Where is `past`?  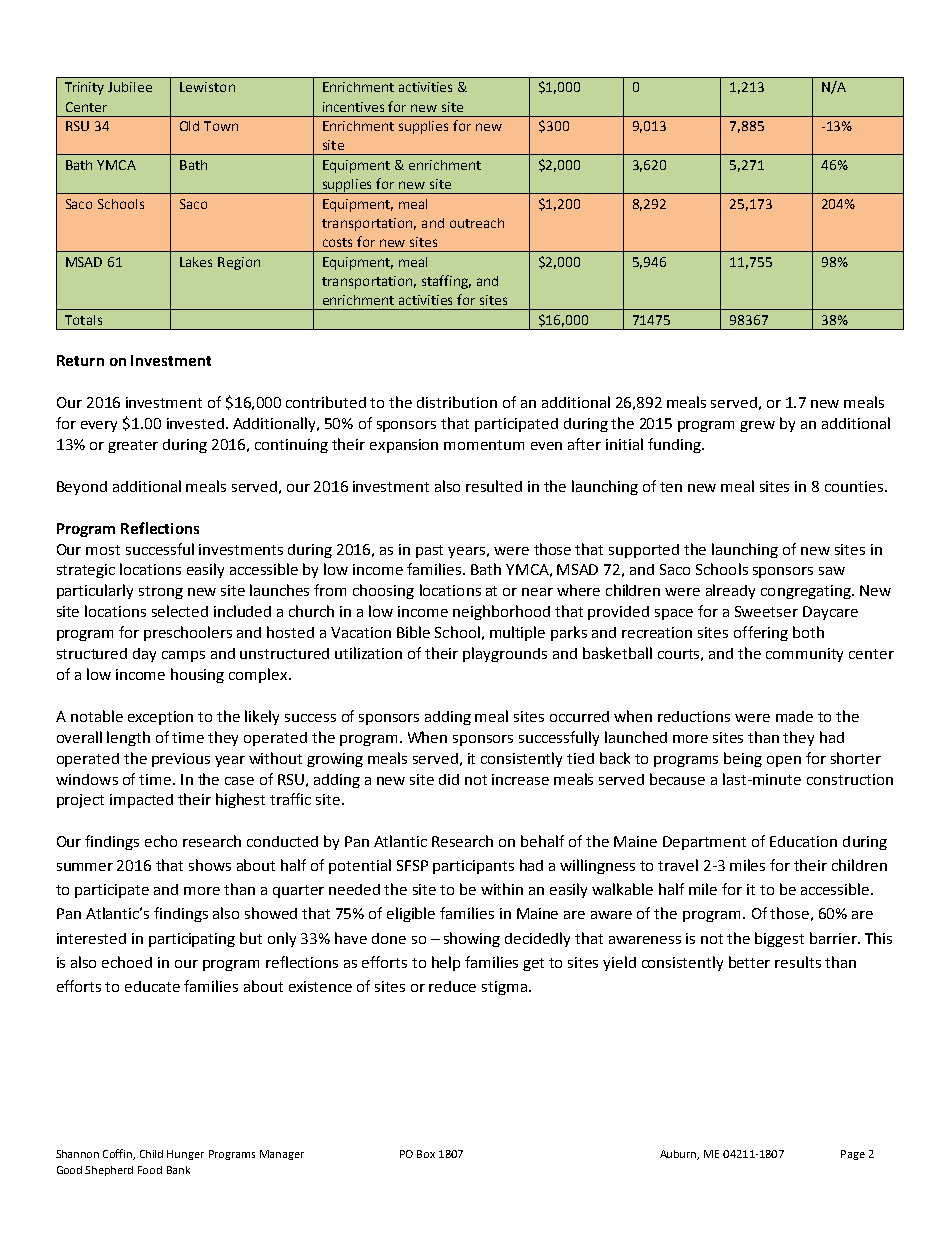
past is located at coordinates (429, 551).
